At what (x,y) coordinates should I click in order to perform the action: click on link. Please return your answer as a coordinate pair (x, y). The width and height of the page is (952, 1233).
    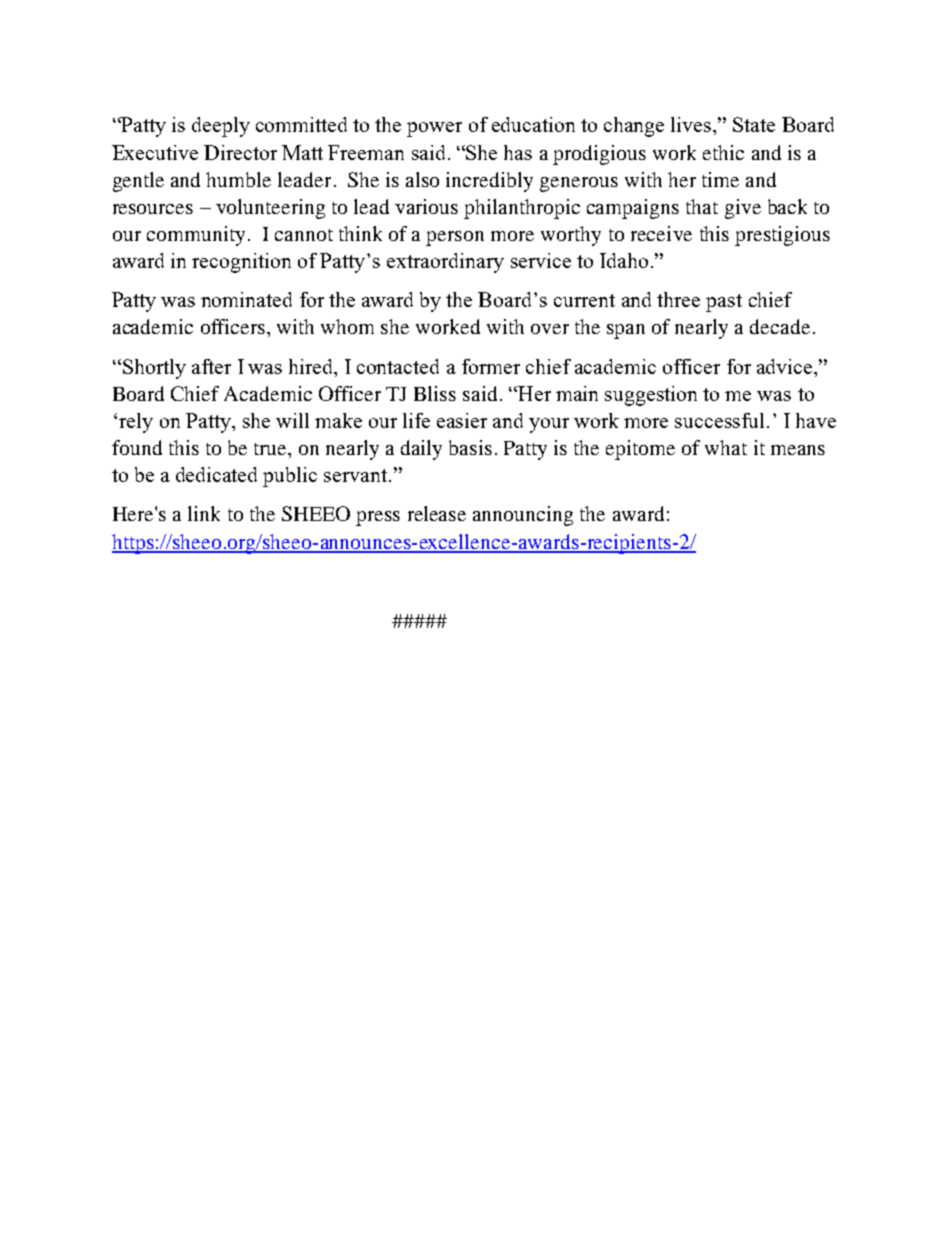
    Looking at the image, I should click on (204, 513).
